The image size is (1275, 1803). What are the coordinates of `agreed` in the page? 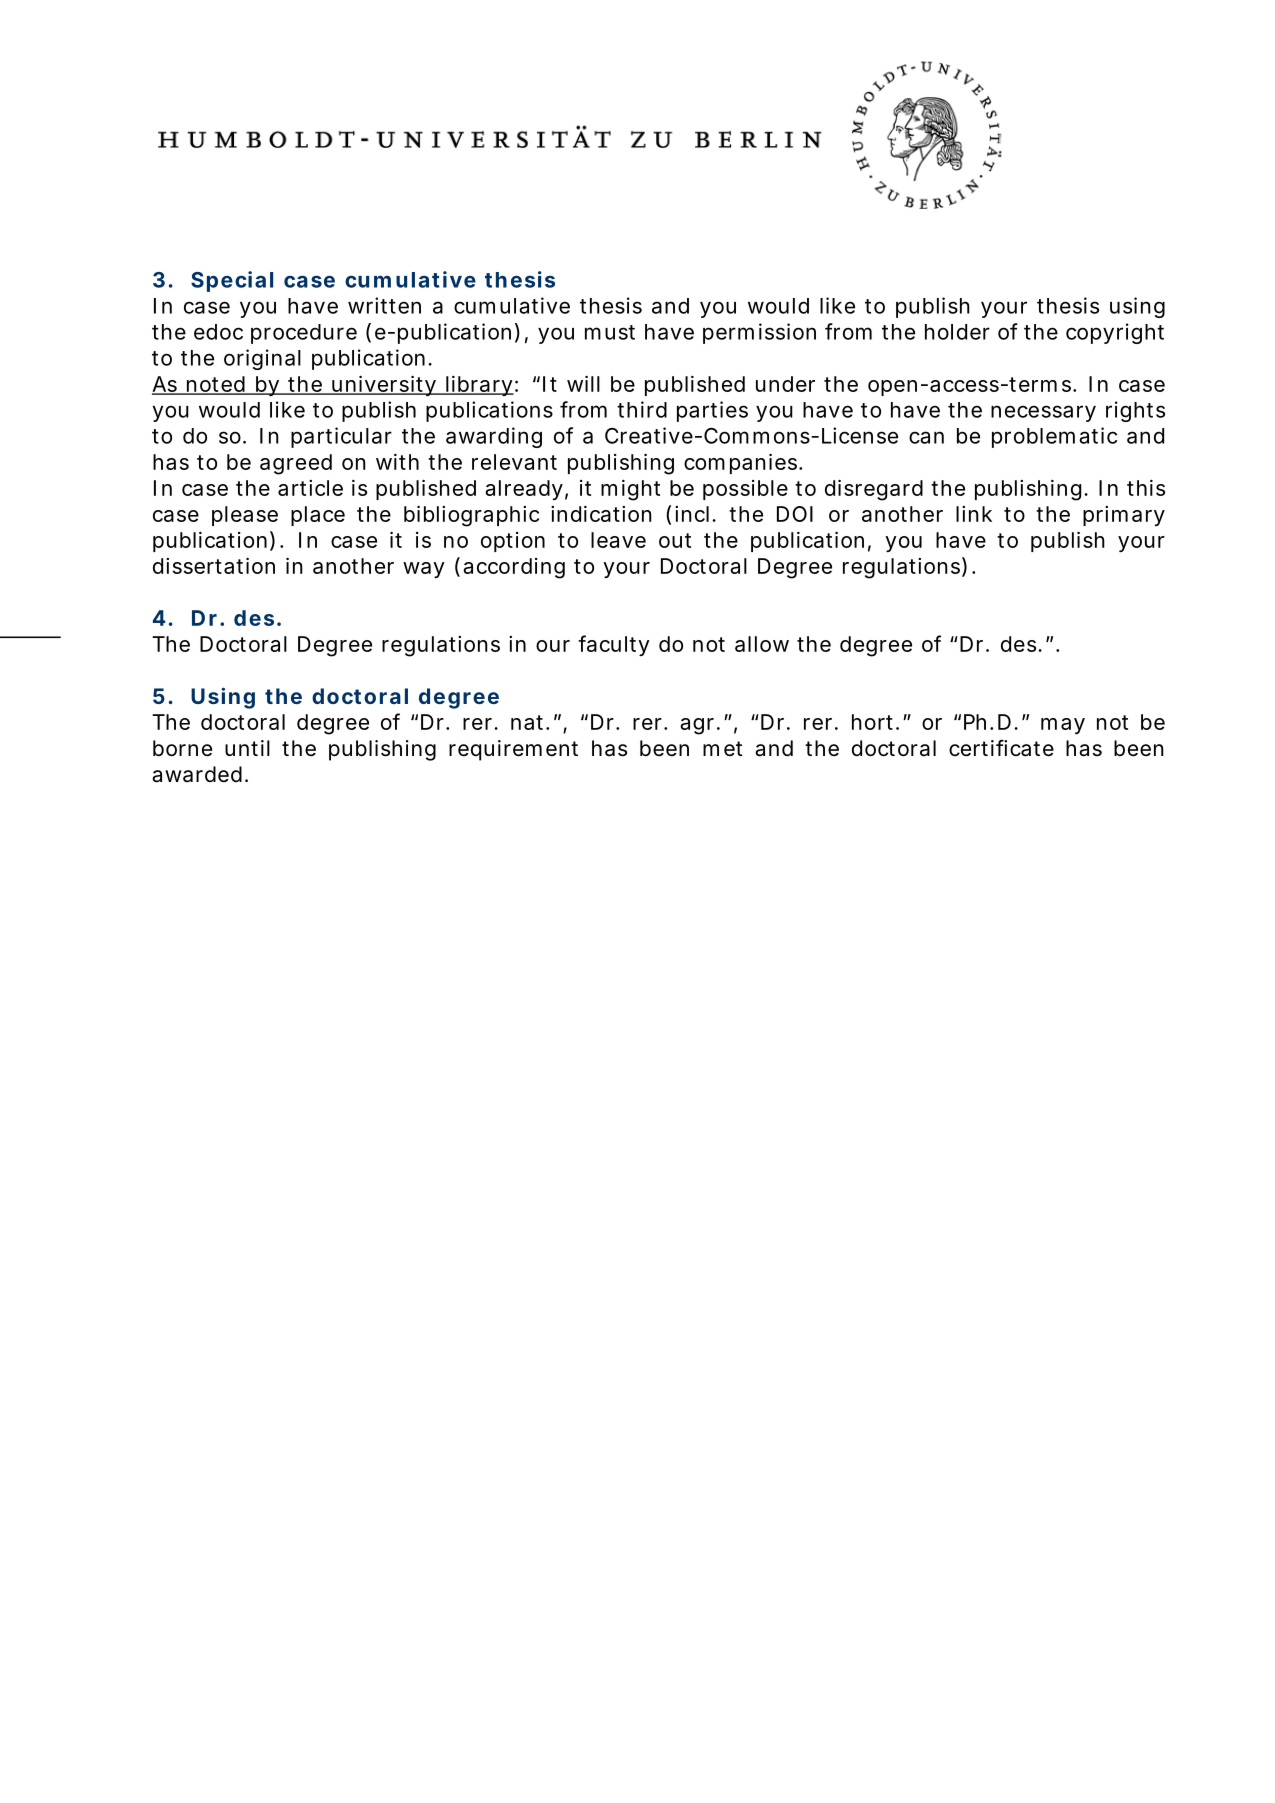 It's located at (296, 464).
